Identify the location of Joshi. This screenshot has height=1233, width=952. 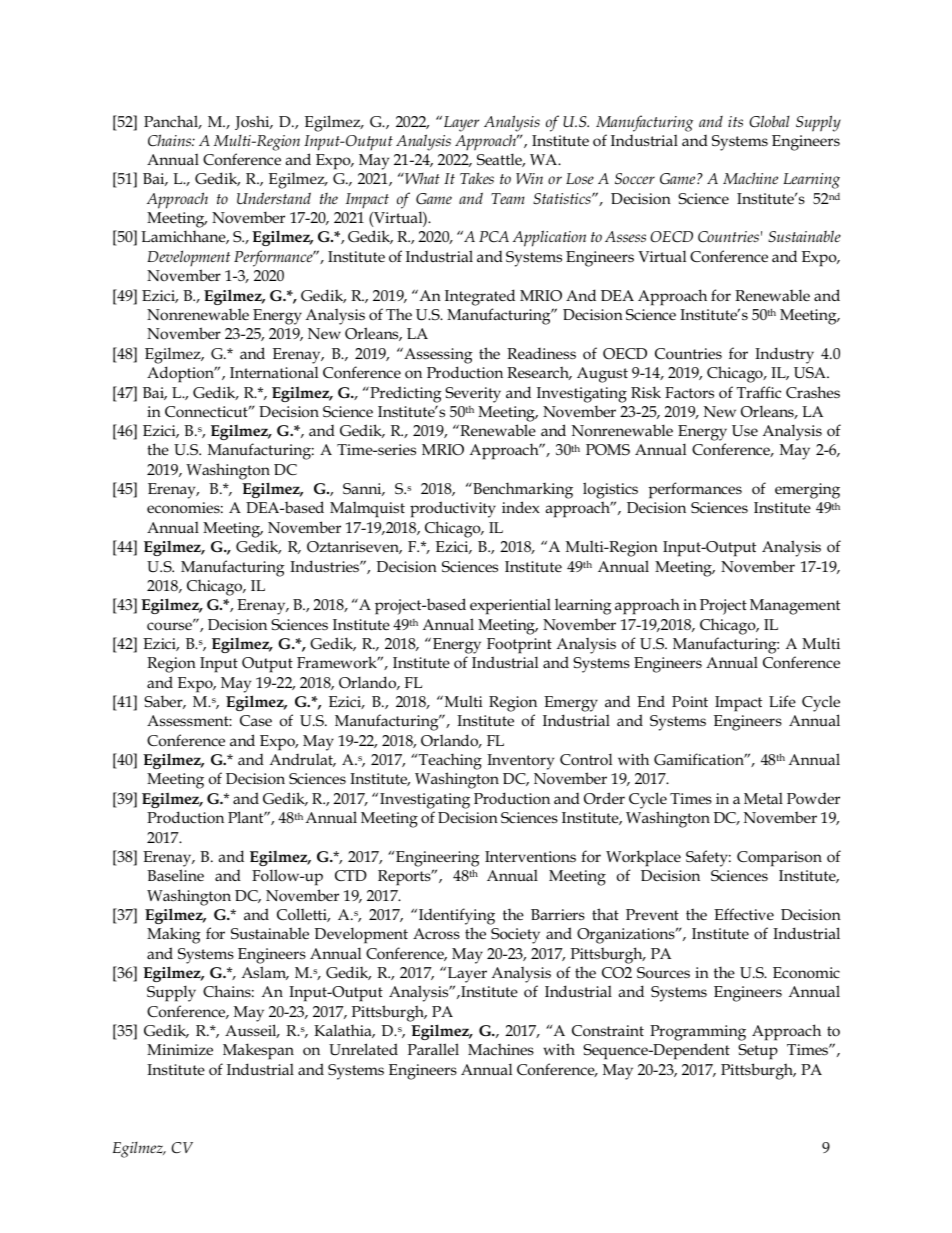
(253, 122).
